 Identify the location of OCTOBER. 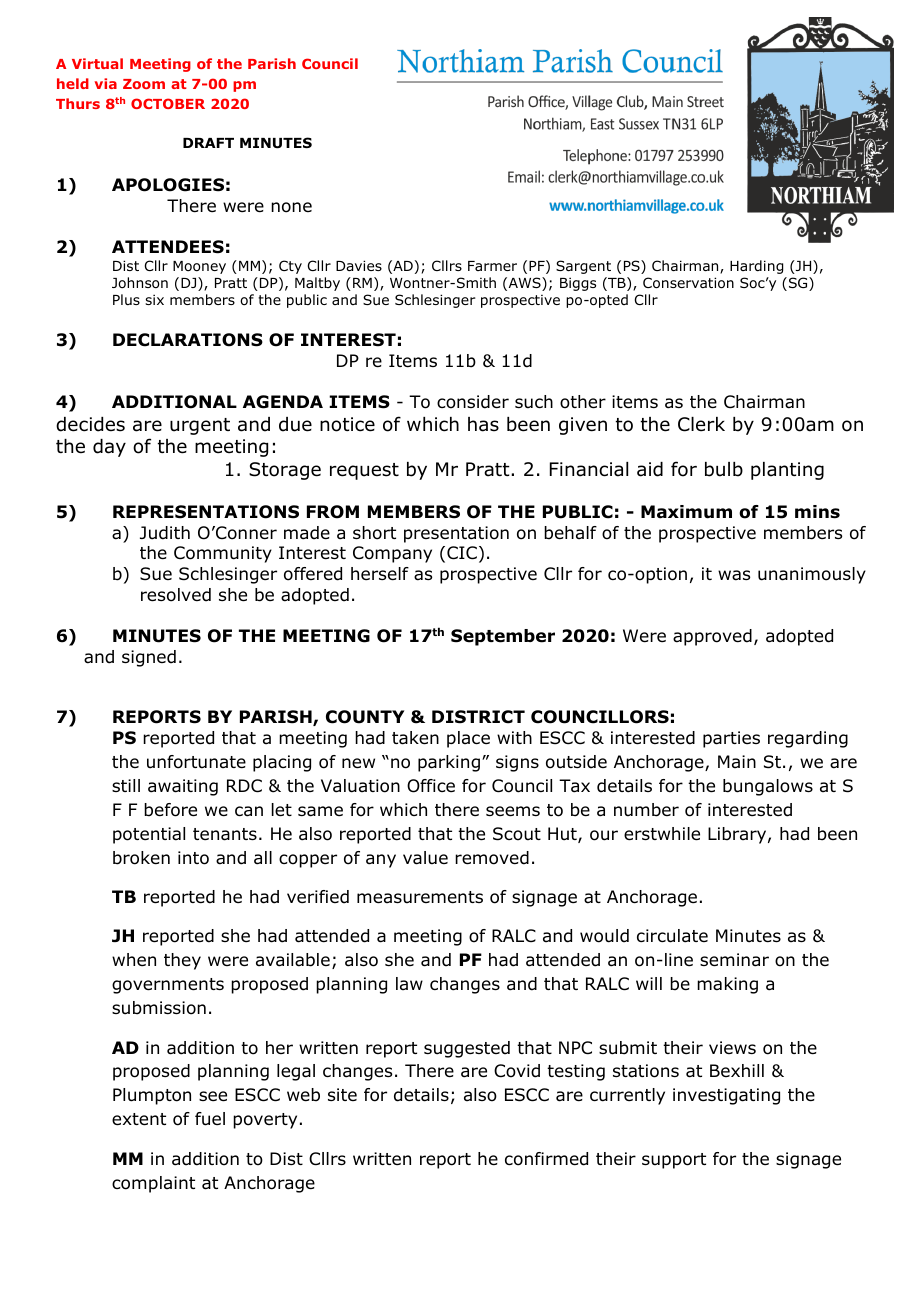
(168, 103).
